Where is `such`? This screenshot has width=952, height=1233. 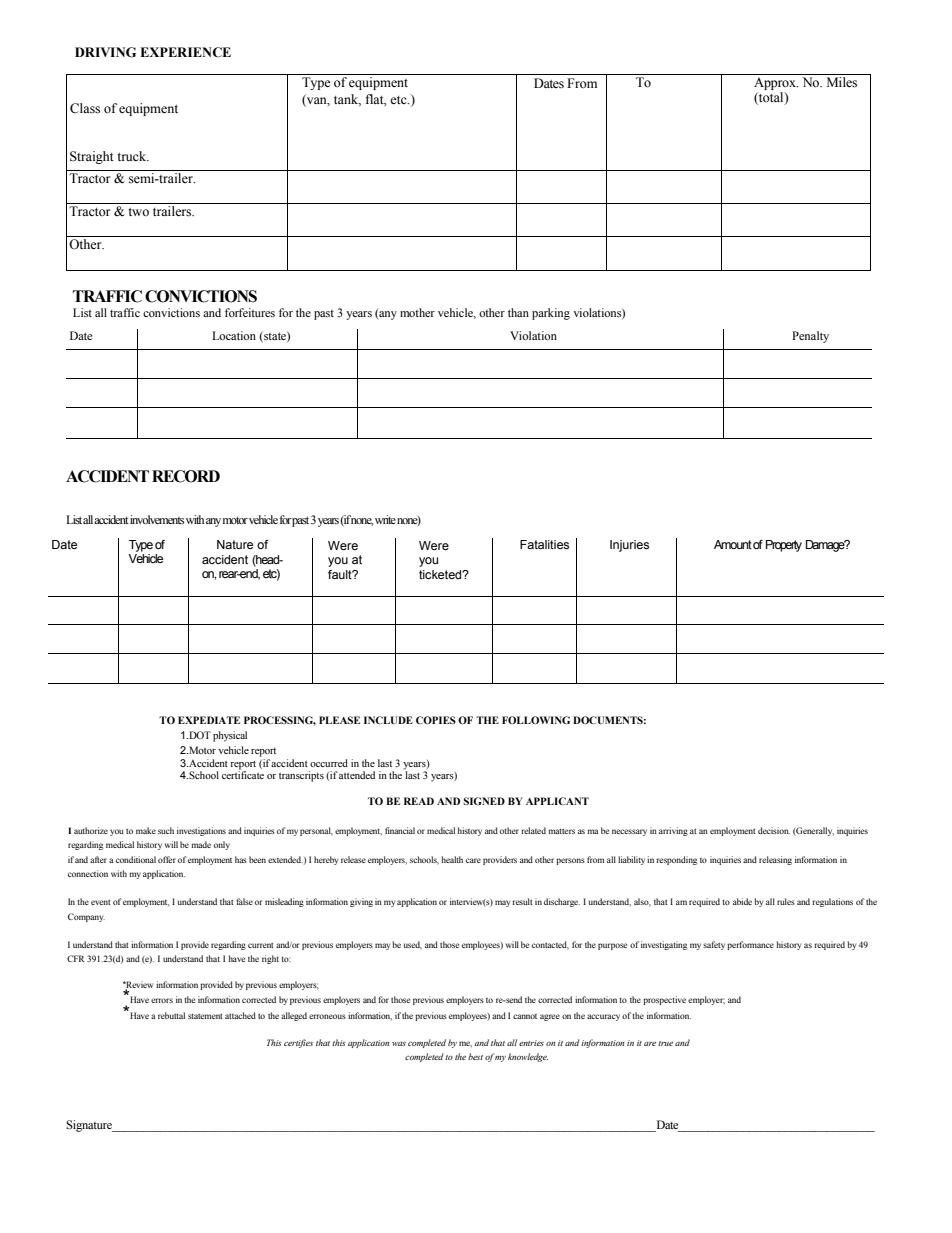
such is located at coordinates (166, 830).
